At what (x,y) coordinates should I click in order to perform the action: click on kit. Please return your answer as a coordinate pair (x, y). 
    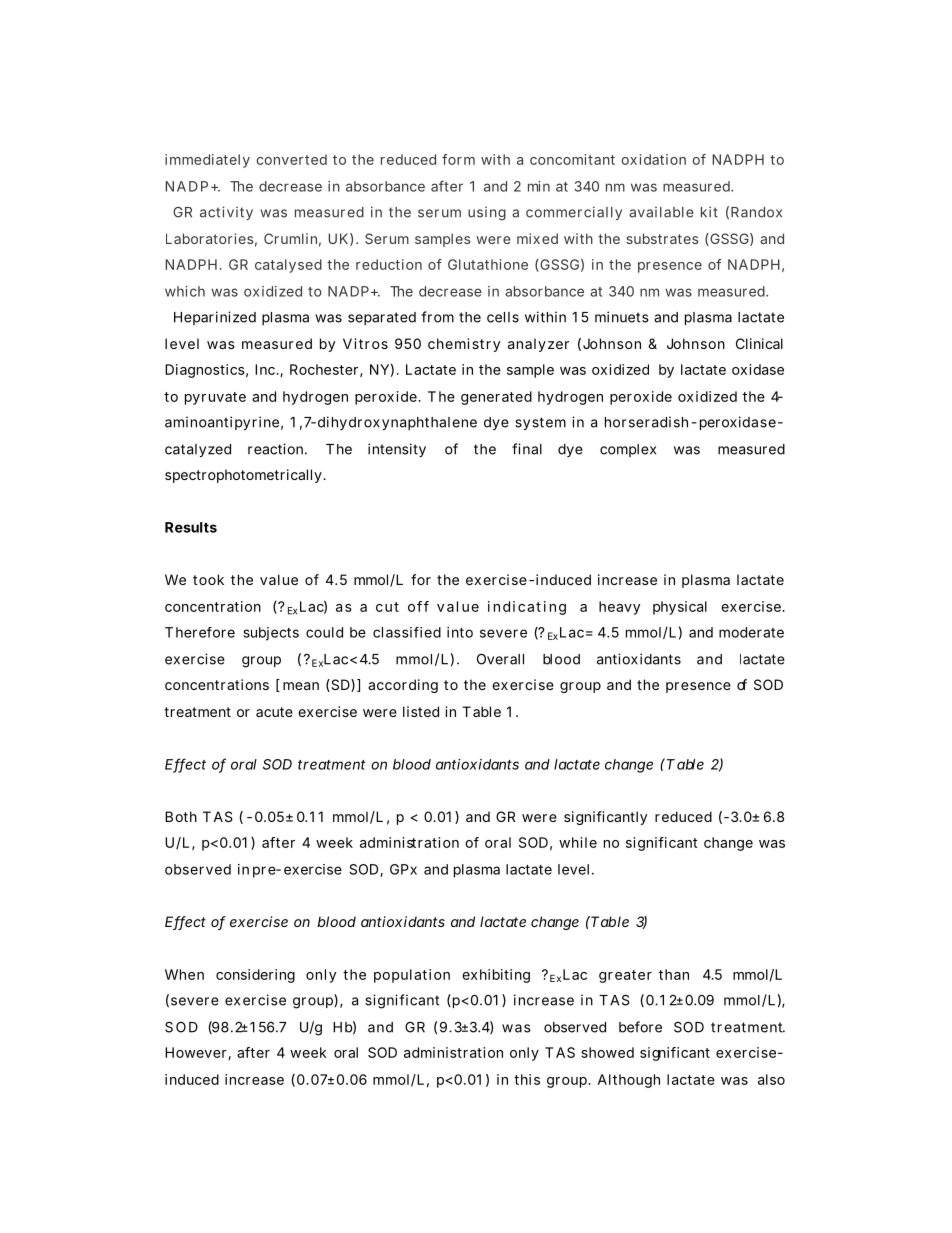
    Looking at the image, I should click on (709, 212).
